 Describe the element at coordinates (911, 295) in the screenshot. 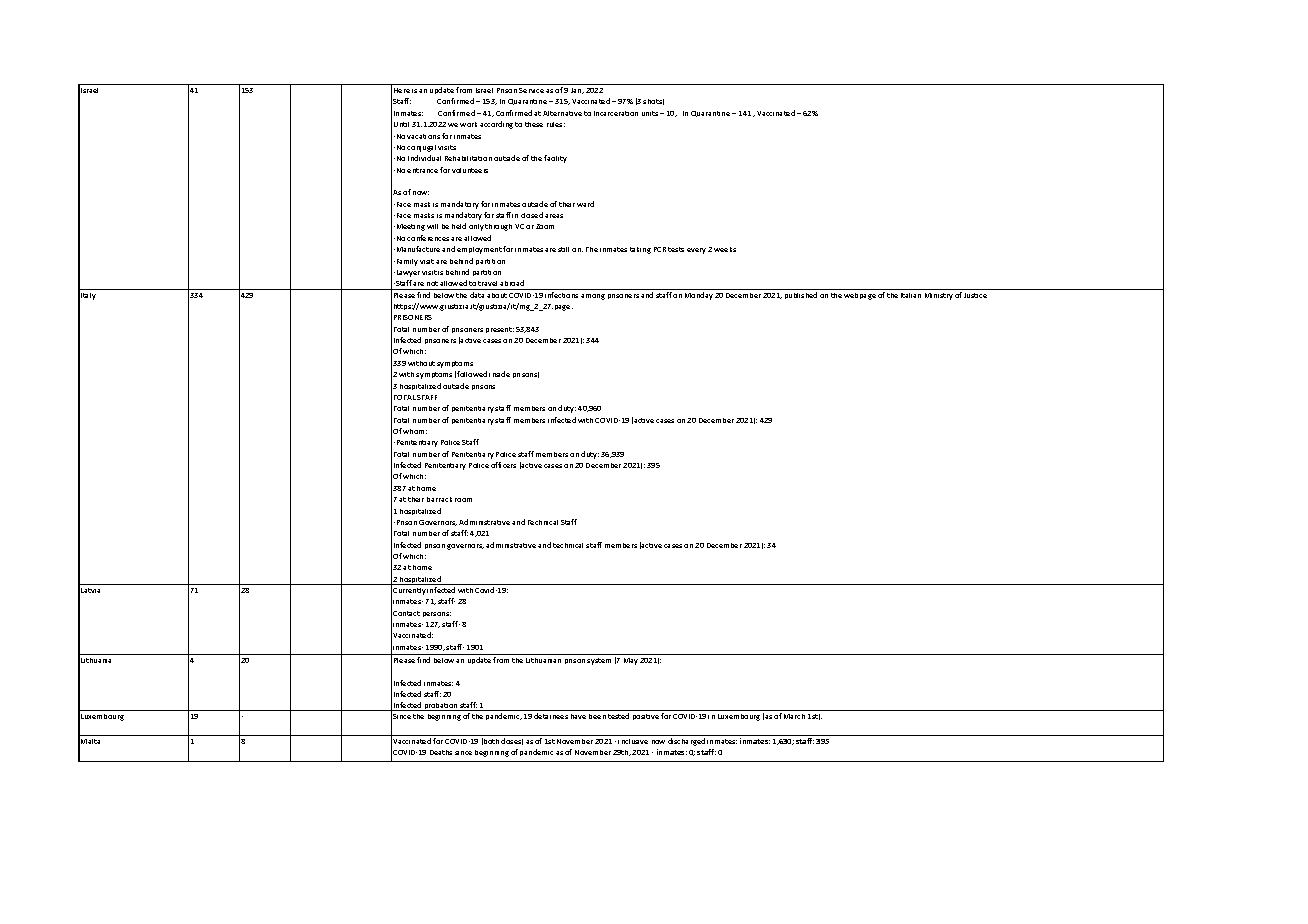

I see `Italian` at that location.
